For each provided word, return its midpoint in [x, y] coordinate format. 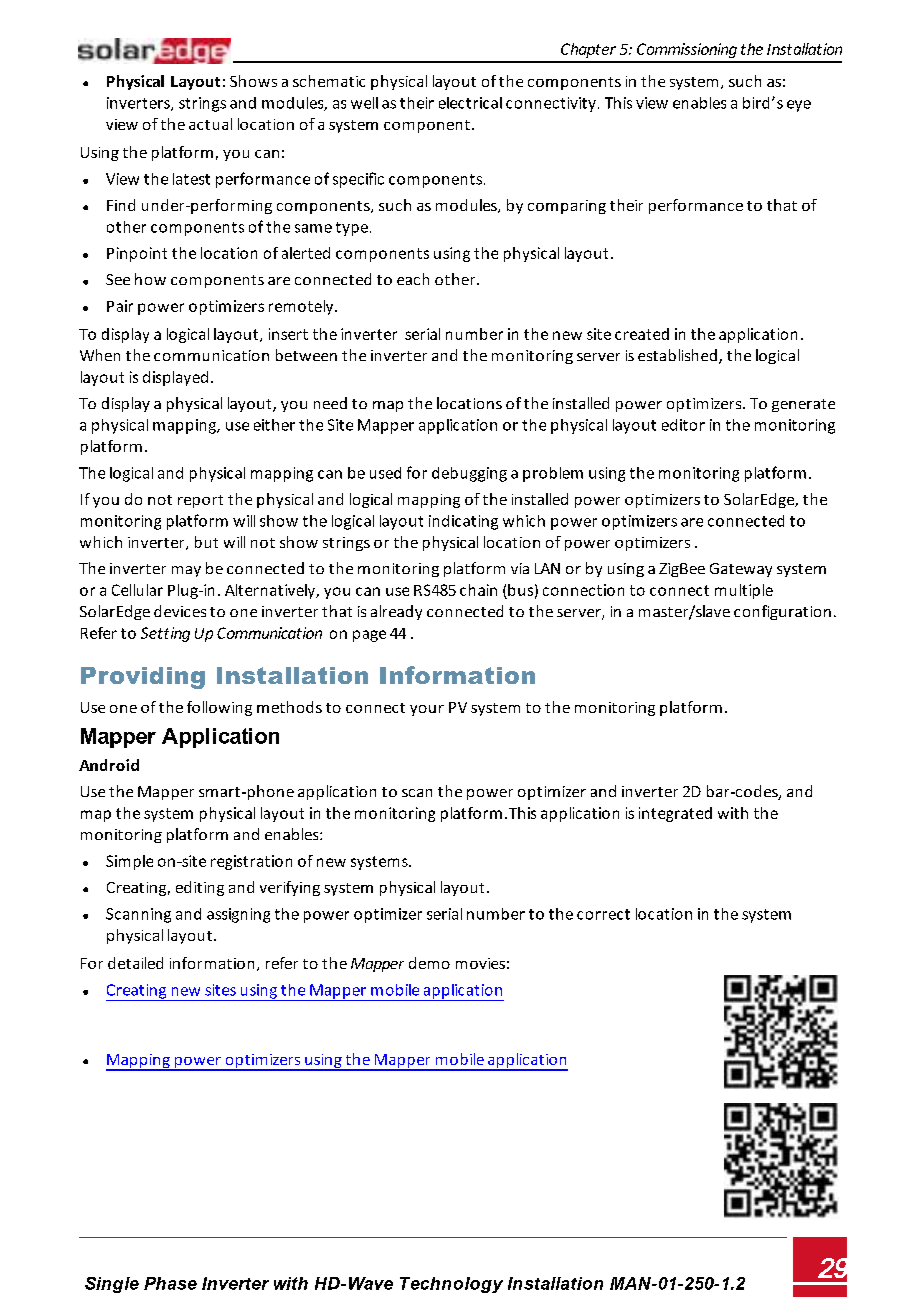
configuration [782, 612]
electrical [470, 103]
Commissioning [687, 50]
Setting [165, 634]
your [427, 710]
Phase [170, 1283]
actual [210, 124]
